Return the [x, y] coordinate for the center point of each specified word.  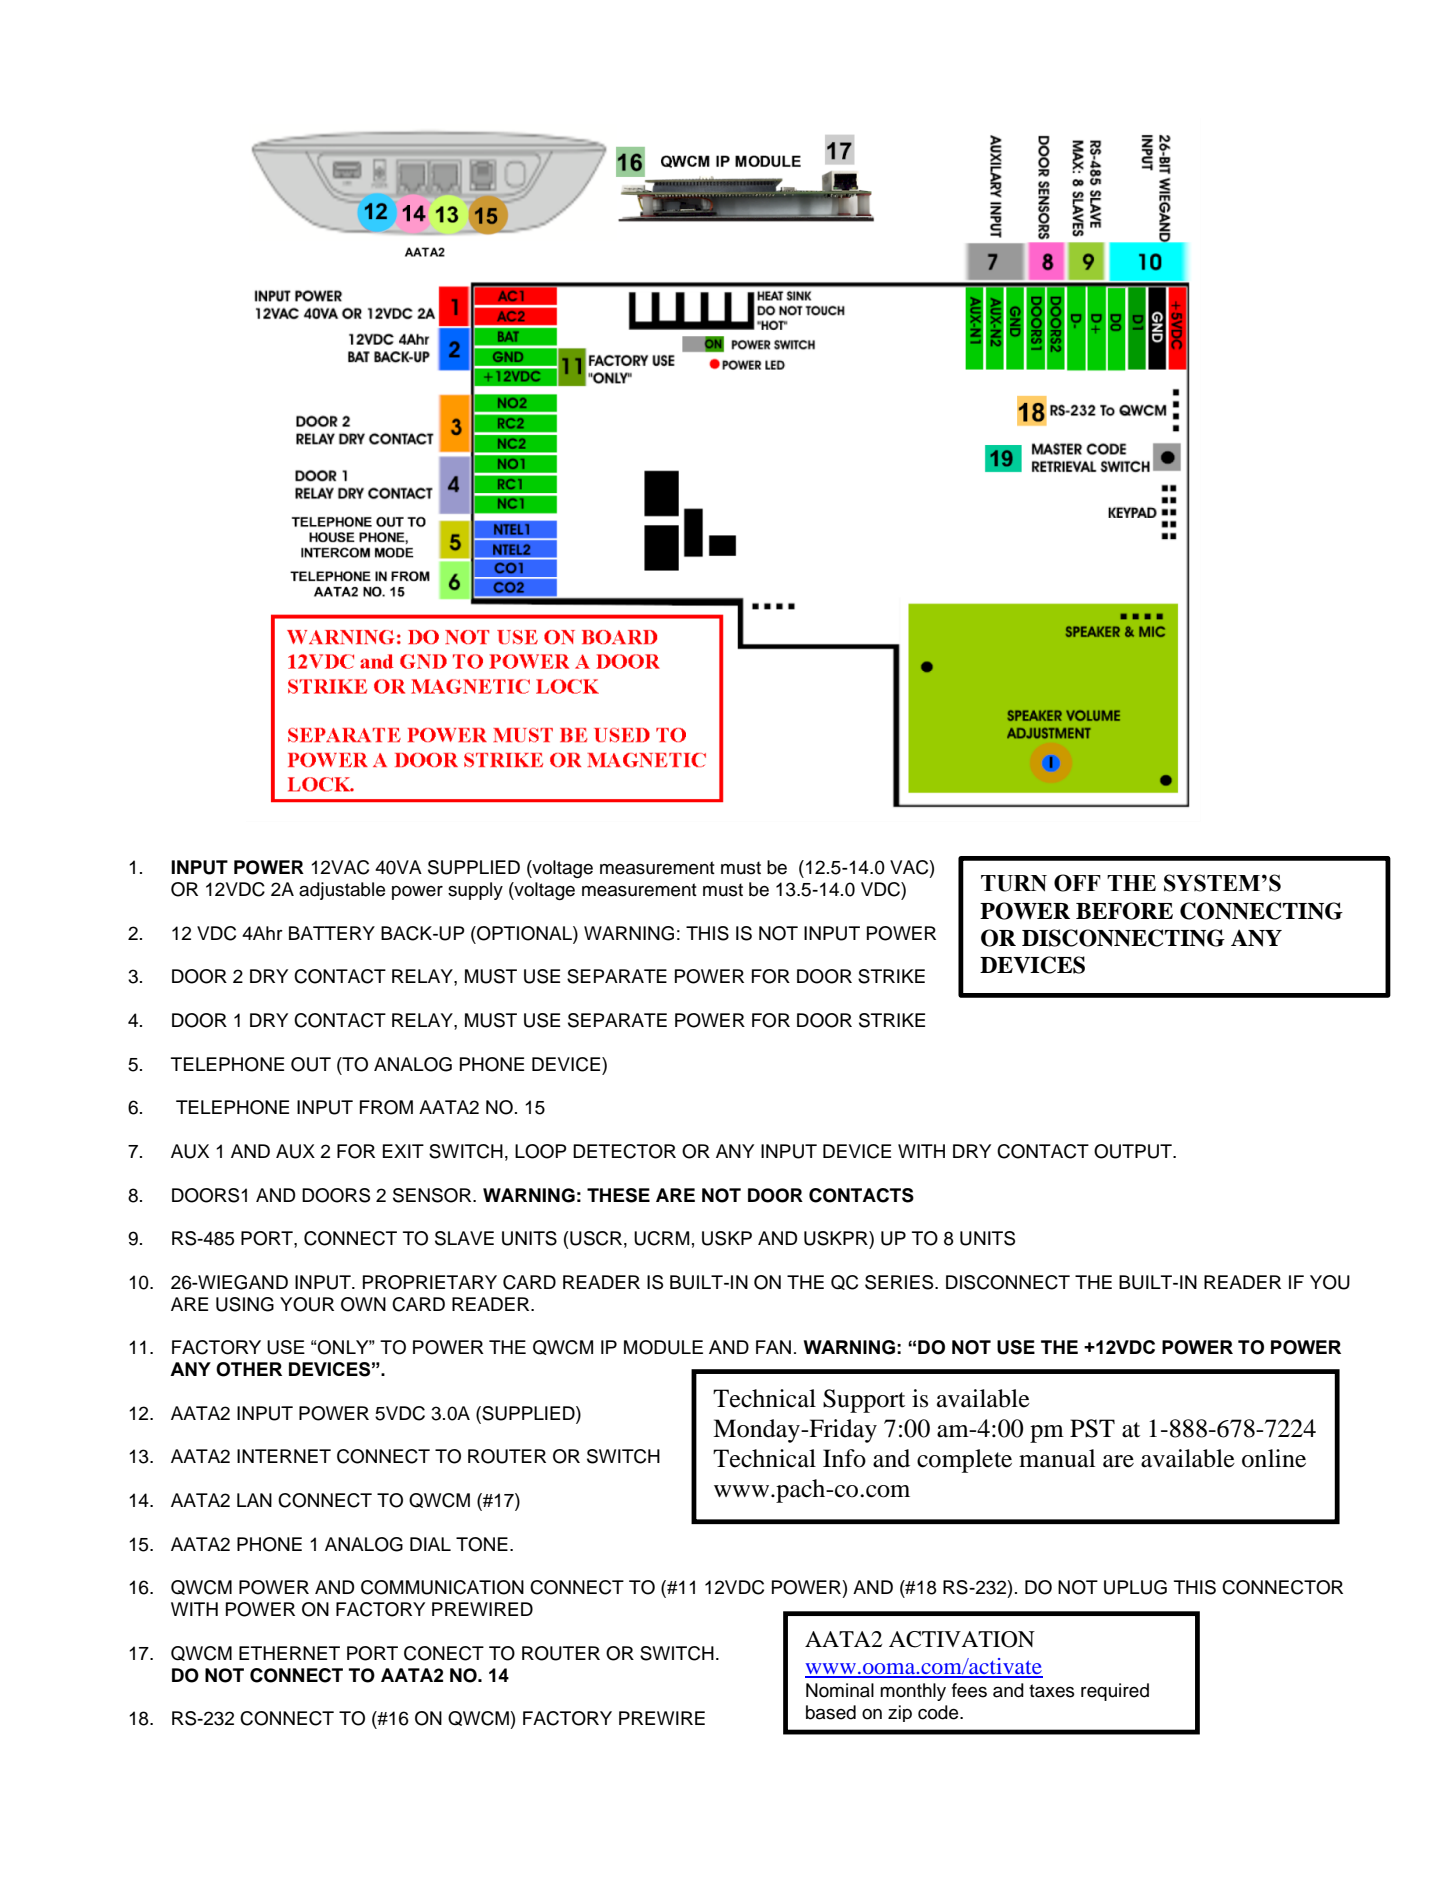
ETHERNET [289, 1653]
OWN [363, 1304]
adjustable [342, 891]
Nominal [840, 1690]
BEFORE [1124, 911]
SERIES [900, 1282]
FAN [773, 1347]
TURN [1014, 883]
